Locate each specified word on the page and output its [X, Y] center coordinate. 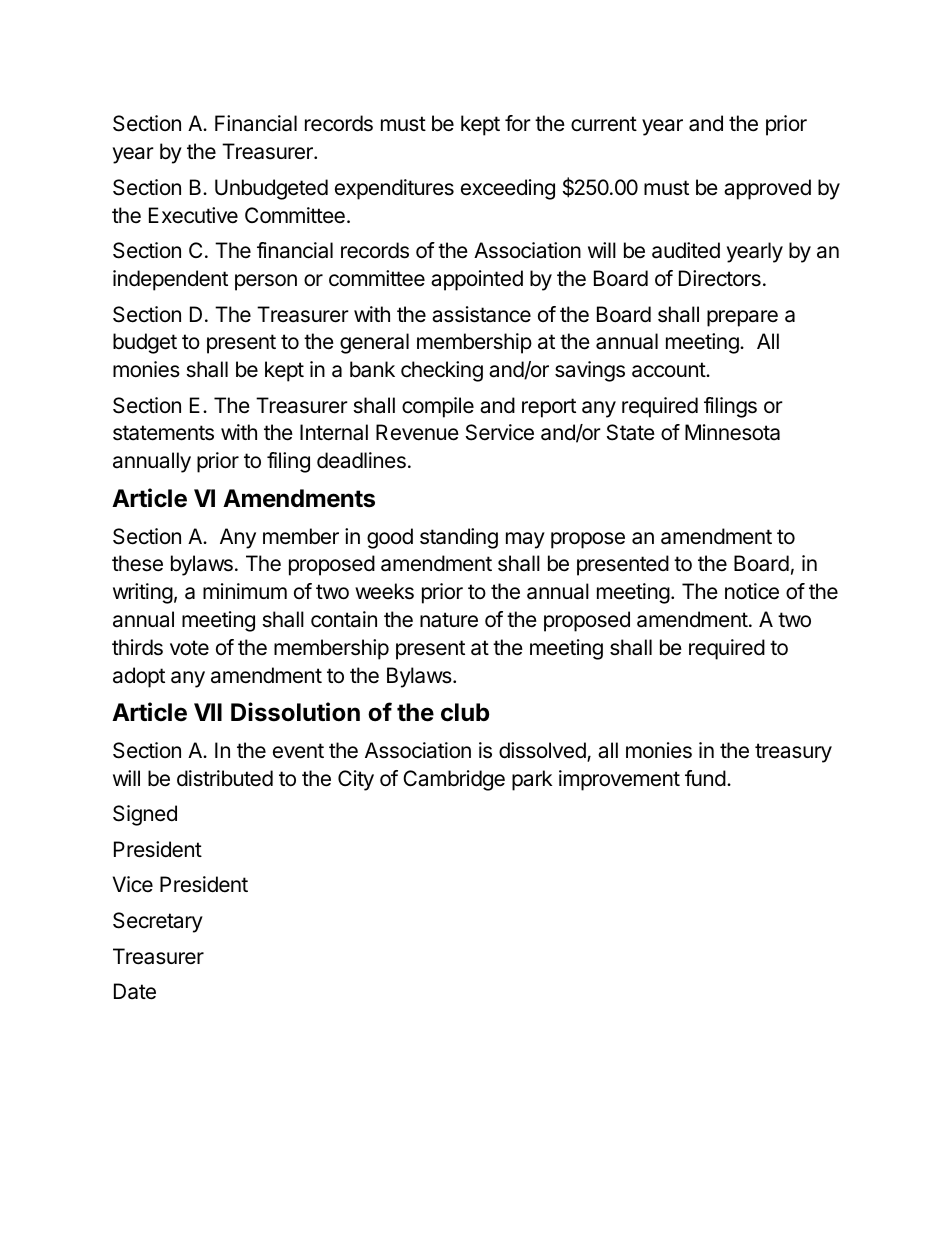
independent [170, 280]
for [518, 123]
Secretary [158, 922]
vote [189, 648]
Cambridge [454, 780]
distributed [225, 778]
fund [705, 778]
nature [449, 620]
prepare [742, 318]
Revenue [417, 432]
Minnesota [732, 432]
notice [752, 591]
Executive [193, 215]
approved [767, 189]
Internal [334, 432]
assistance [481, 314]
